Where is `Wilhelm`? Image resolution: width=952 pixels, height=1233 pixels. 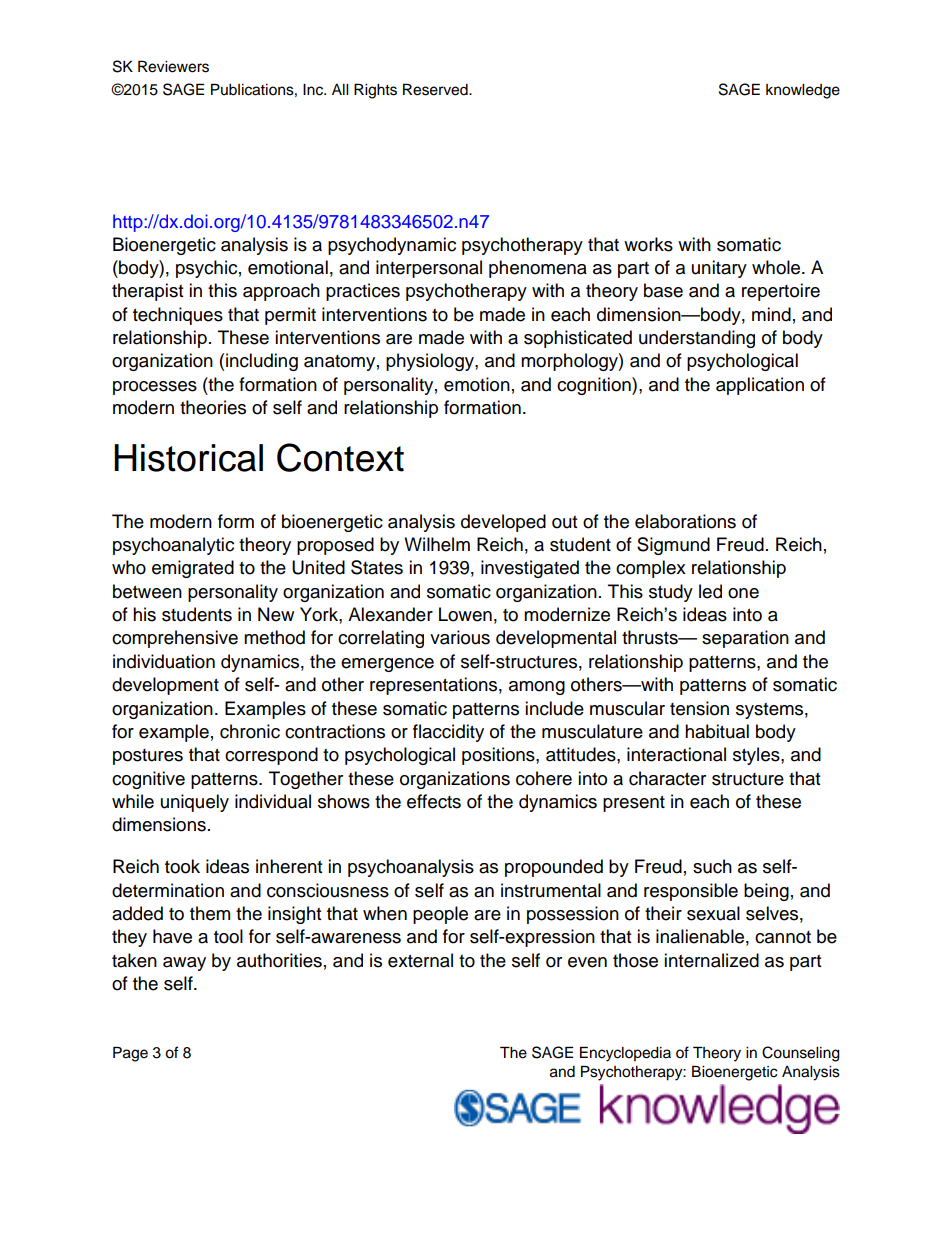
Wilhelm is located at coordinates (437, 544).
